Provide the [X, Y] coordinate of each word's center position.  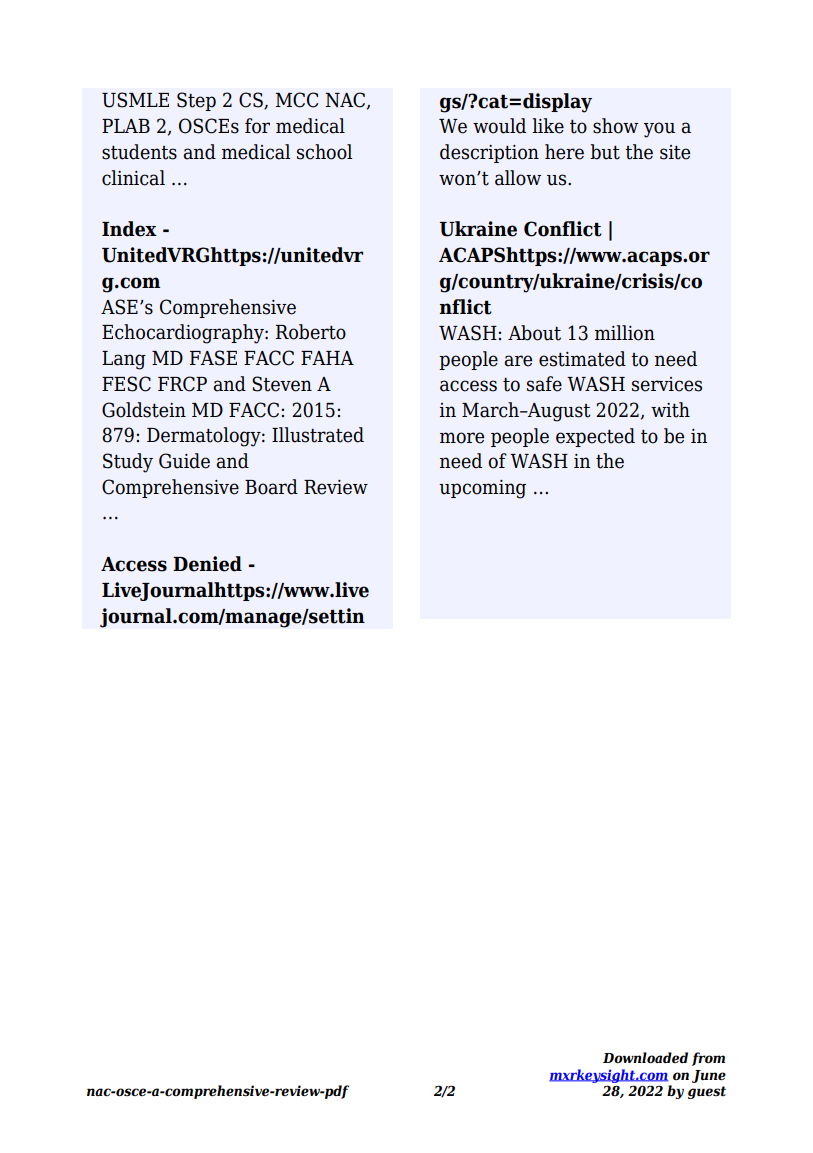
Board [271, 487]
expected [595, 437]
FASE [213, 358]
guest [707, 1092]
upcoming [482, 489]
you [659, 130]
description [489, 153]
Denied [207, 564]
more [462, 438]
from [708, 1059]
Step [196, 101]
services [667, 384]
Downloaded [645, 1057]
